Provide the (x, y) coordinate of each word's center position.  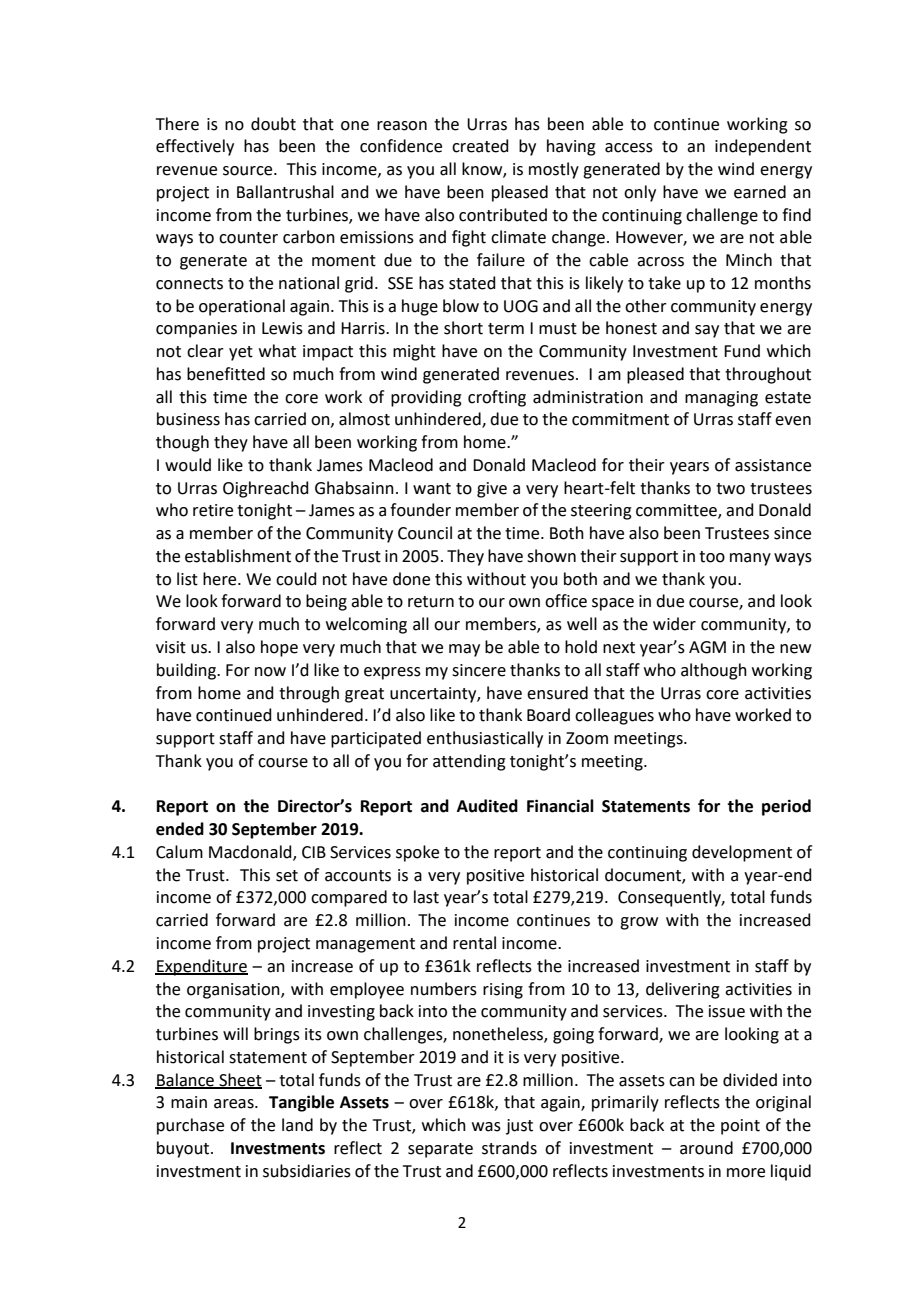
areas (235, 1104)
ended (180, 829)
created (480, 146)
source (249, 171)
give (492, 490)
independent (763, 147)
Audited (487, 806)
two (730, 489)
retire (213, 510)
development (742, 853)
